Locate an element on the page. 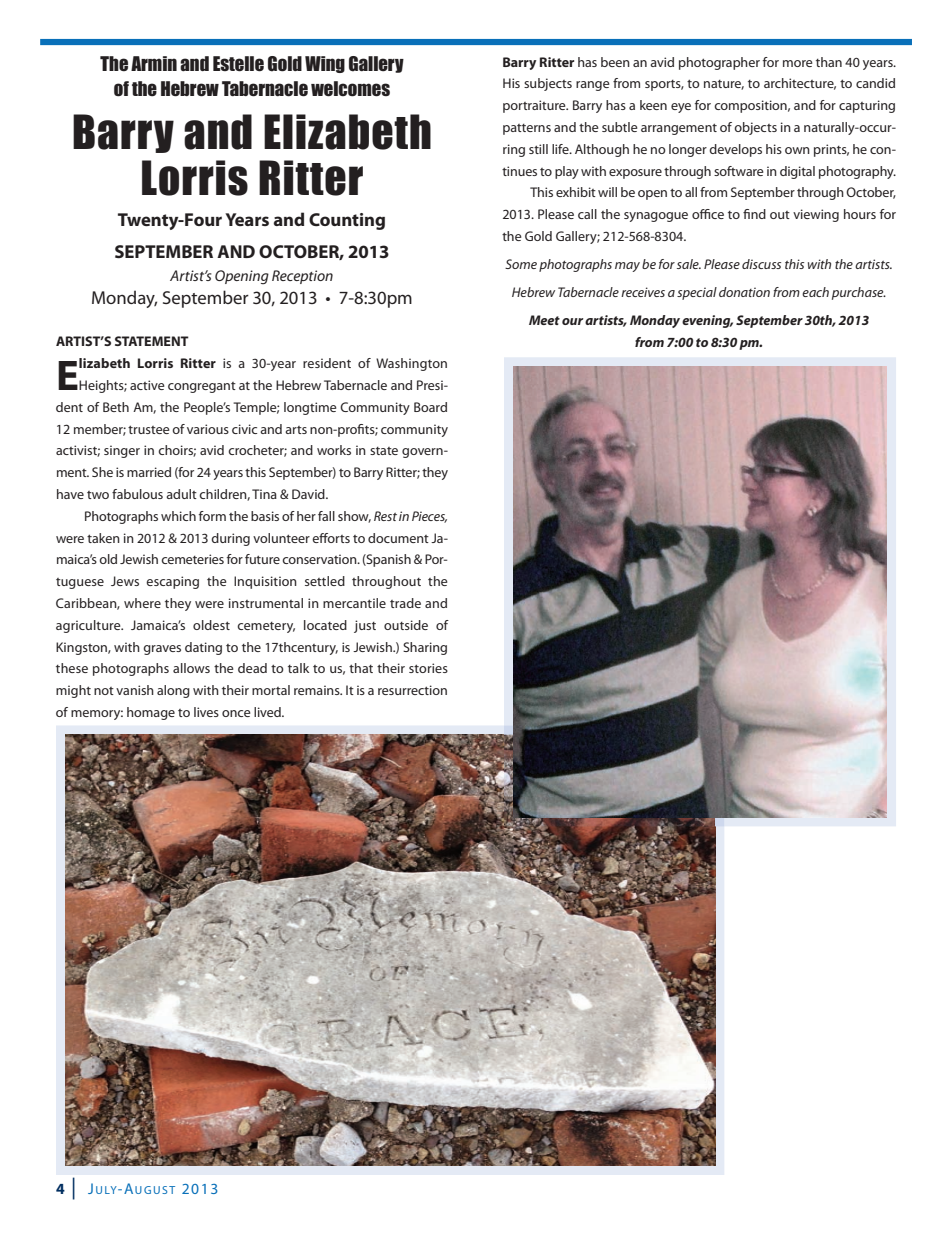  resurrection is located at coordinates (412, 690).
